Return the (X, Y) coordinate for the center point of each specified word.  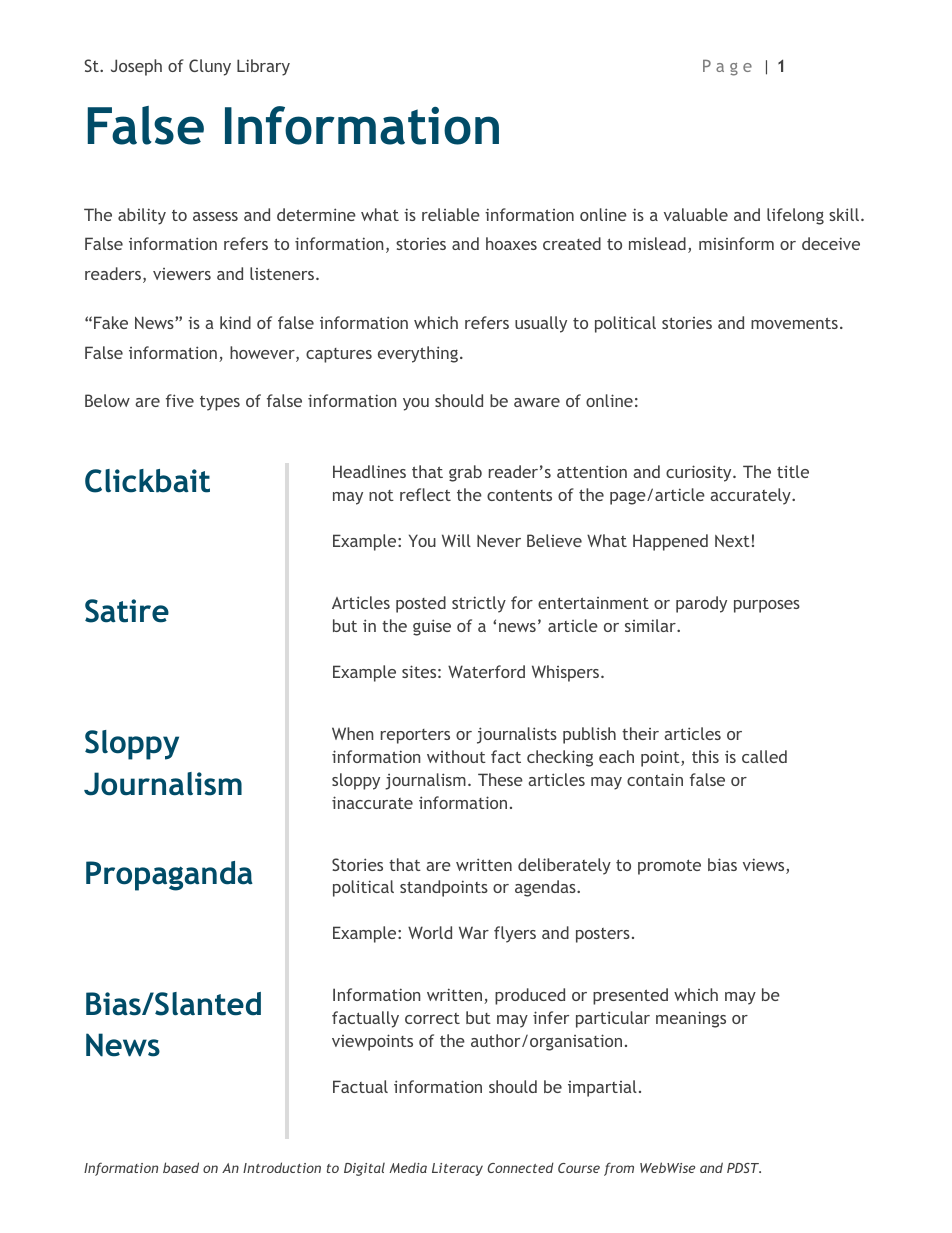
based (181, 1167)
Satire (127, 611)
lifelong (795, 216)
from (619, 1169)
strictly (479, 604)
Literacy (457, 1169)
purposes (767, 606)
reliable (451, 214)
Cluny (210, 67)
